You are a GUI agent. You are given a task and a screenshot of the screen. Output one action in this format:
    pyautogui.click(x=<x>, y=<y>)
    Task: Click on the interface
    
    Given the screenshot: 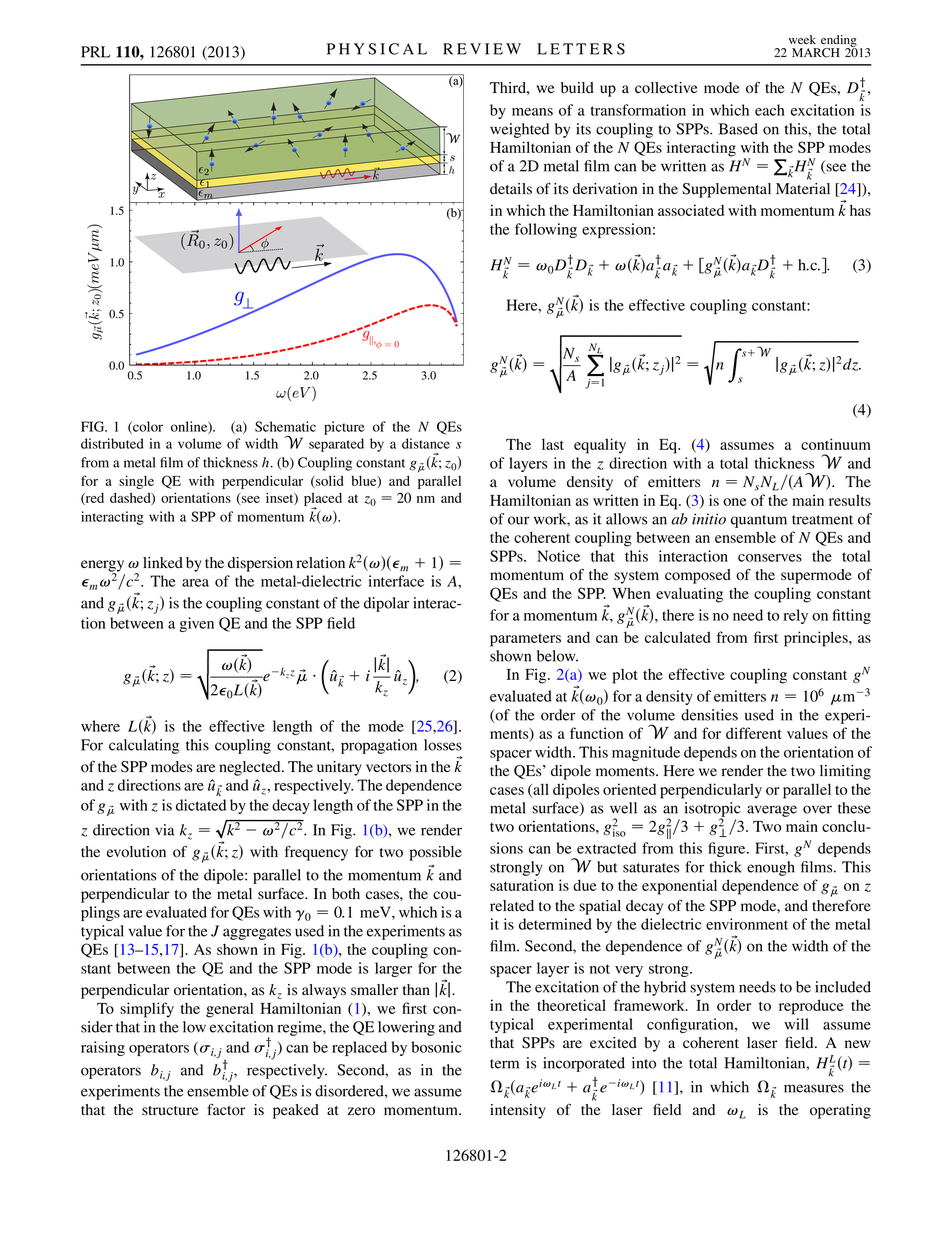 What is the action you would take?
    pyautogui.click(x=396, y=581)
